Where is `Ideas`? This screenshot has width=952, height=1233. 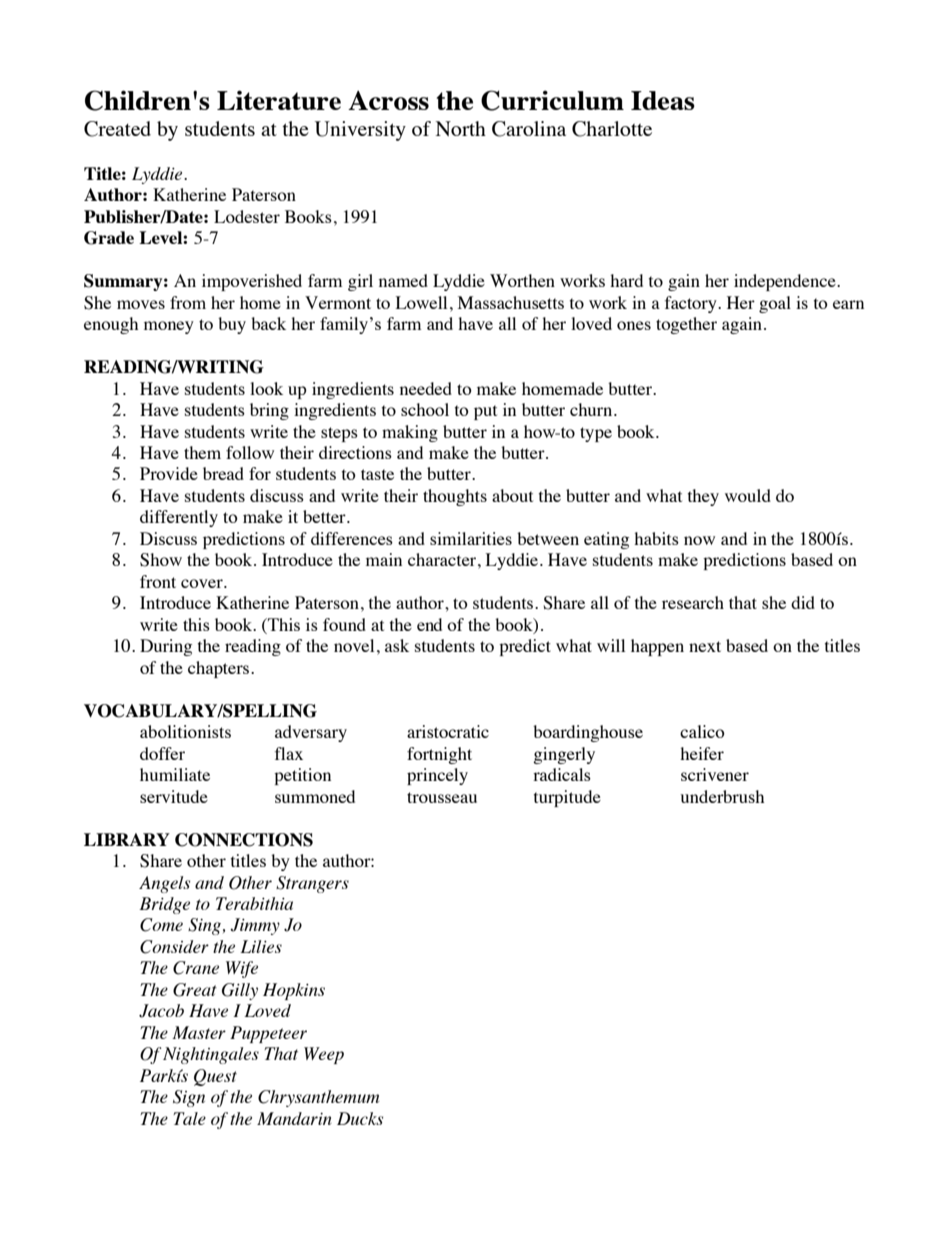 Ideas is located at coordinates (663, 100).
